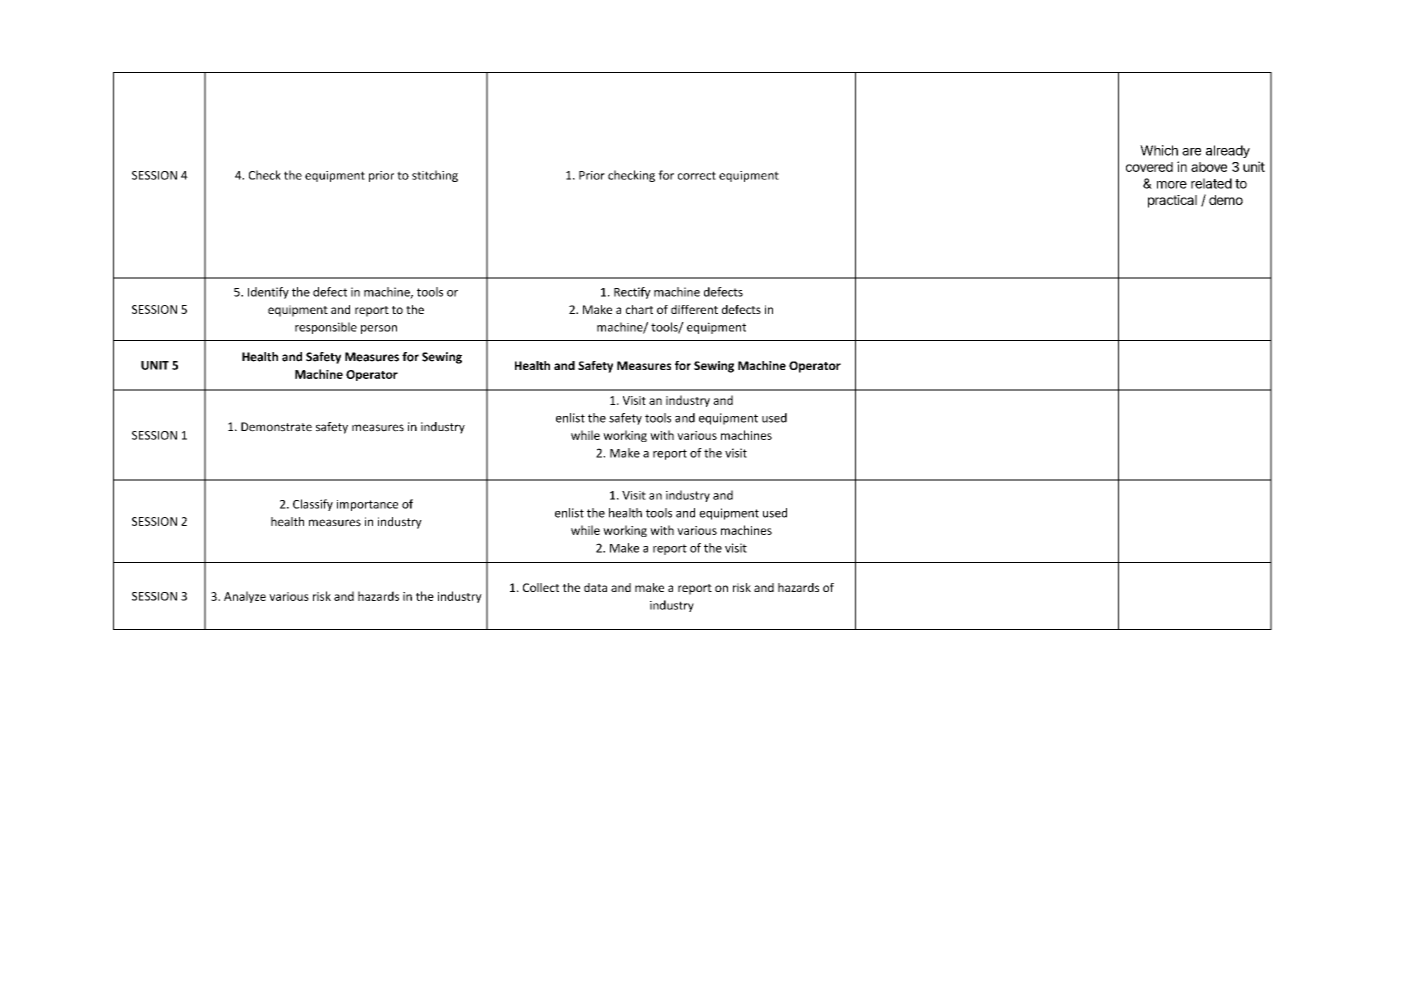 This document has height=1000, width=1415. What do you see at coordinates (245, 597) in the document?
I see `Analyze` at bounding box center [245, 597].
